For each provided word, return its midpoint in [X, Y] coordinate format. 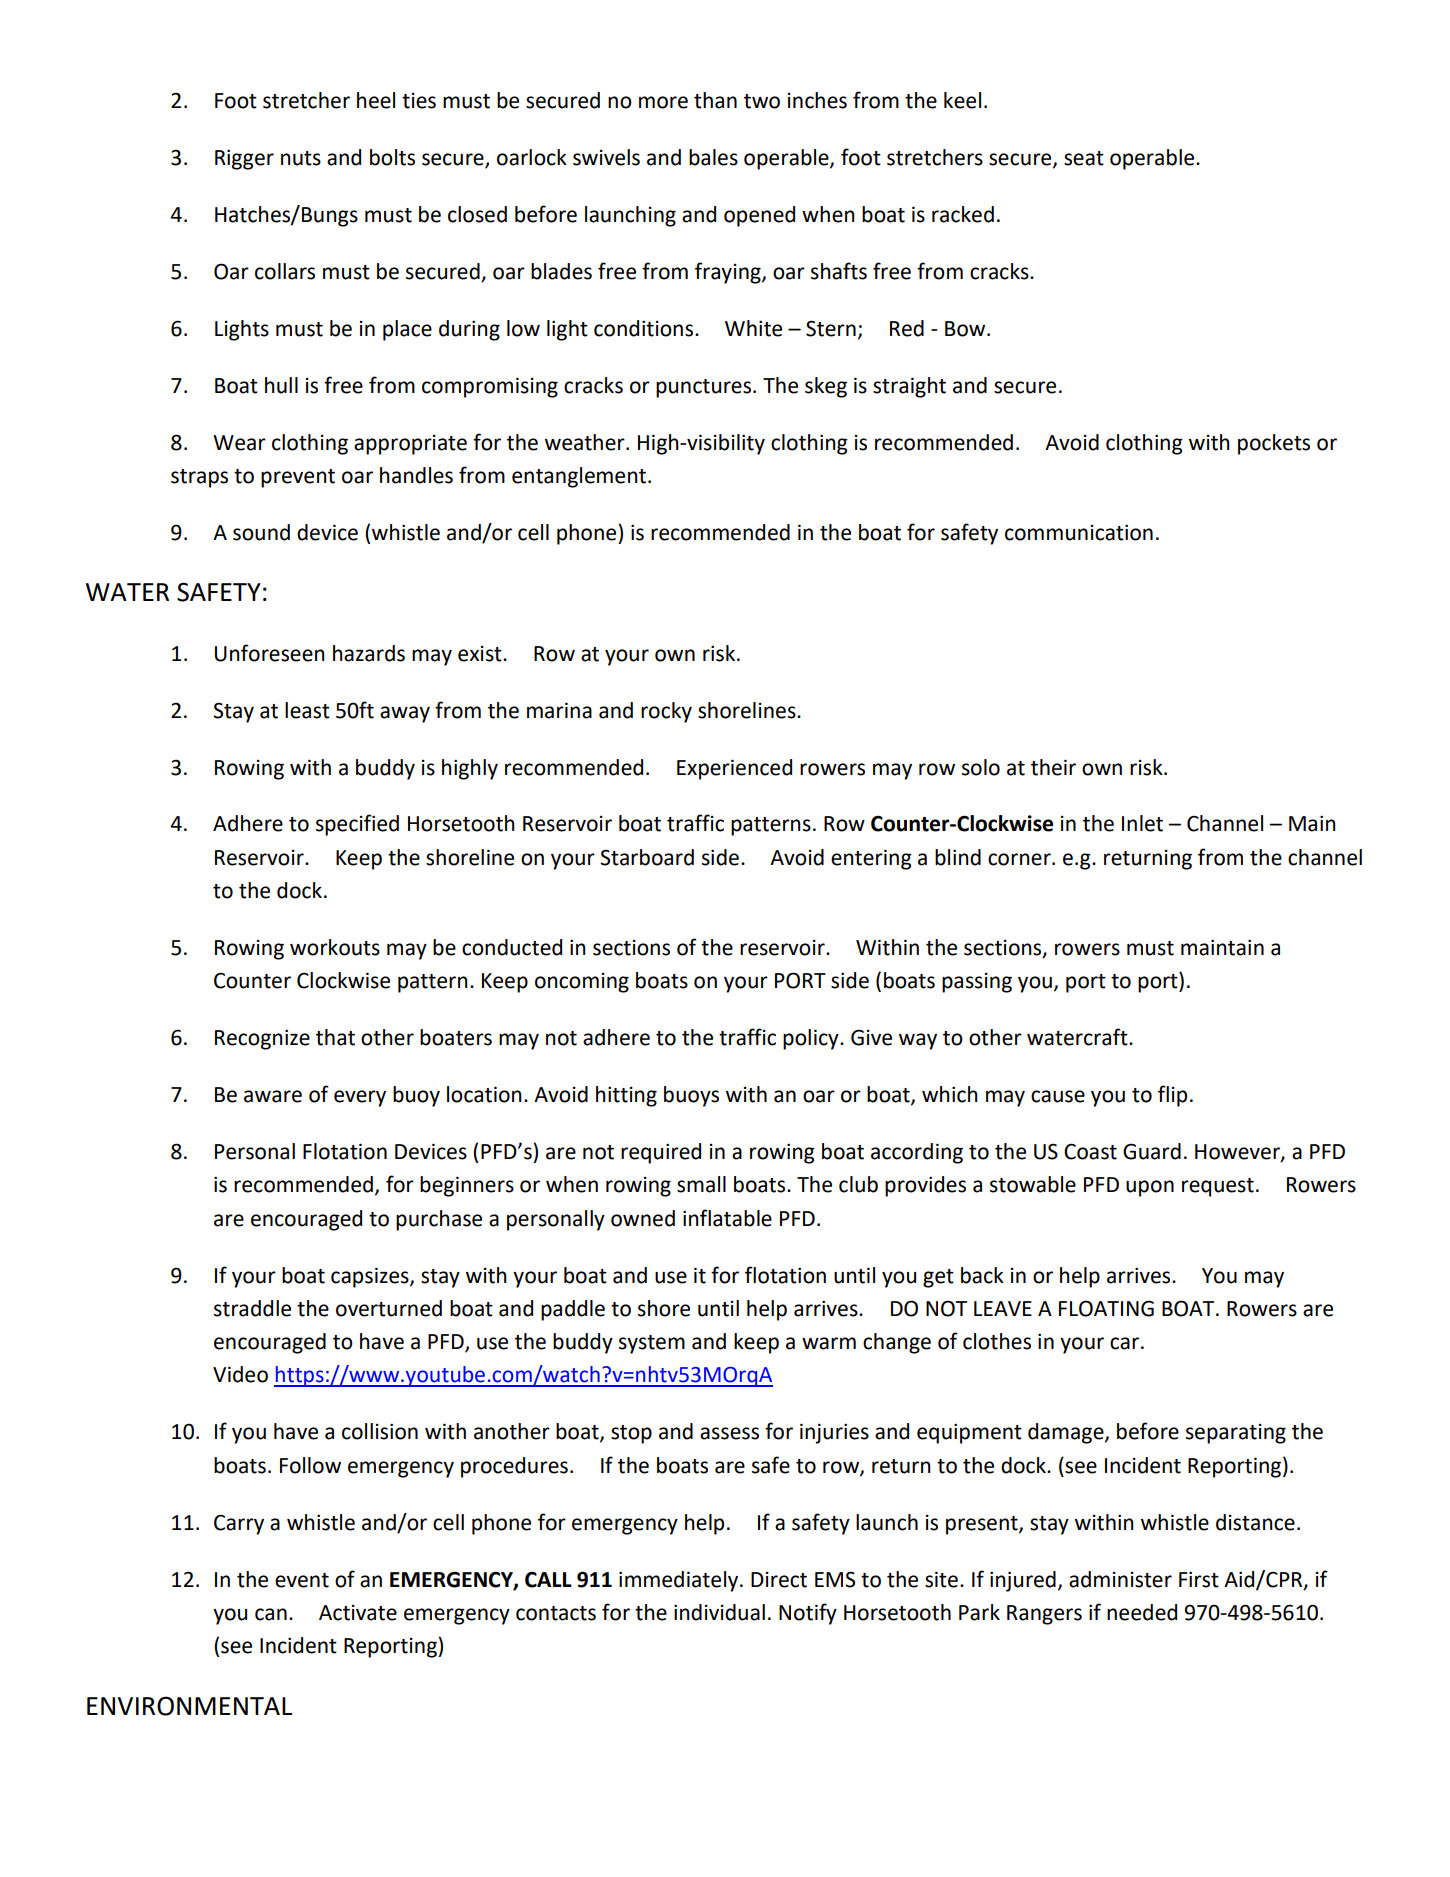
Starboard [647, 857]
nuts [301, 158]
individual [719, 1612]
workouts [335, 947]
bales [713, 157]
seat [1084, 158]
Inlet [1142, 823]
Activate [358, 1613]
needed [1142, 1612]
